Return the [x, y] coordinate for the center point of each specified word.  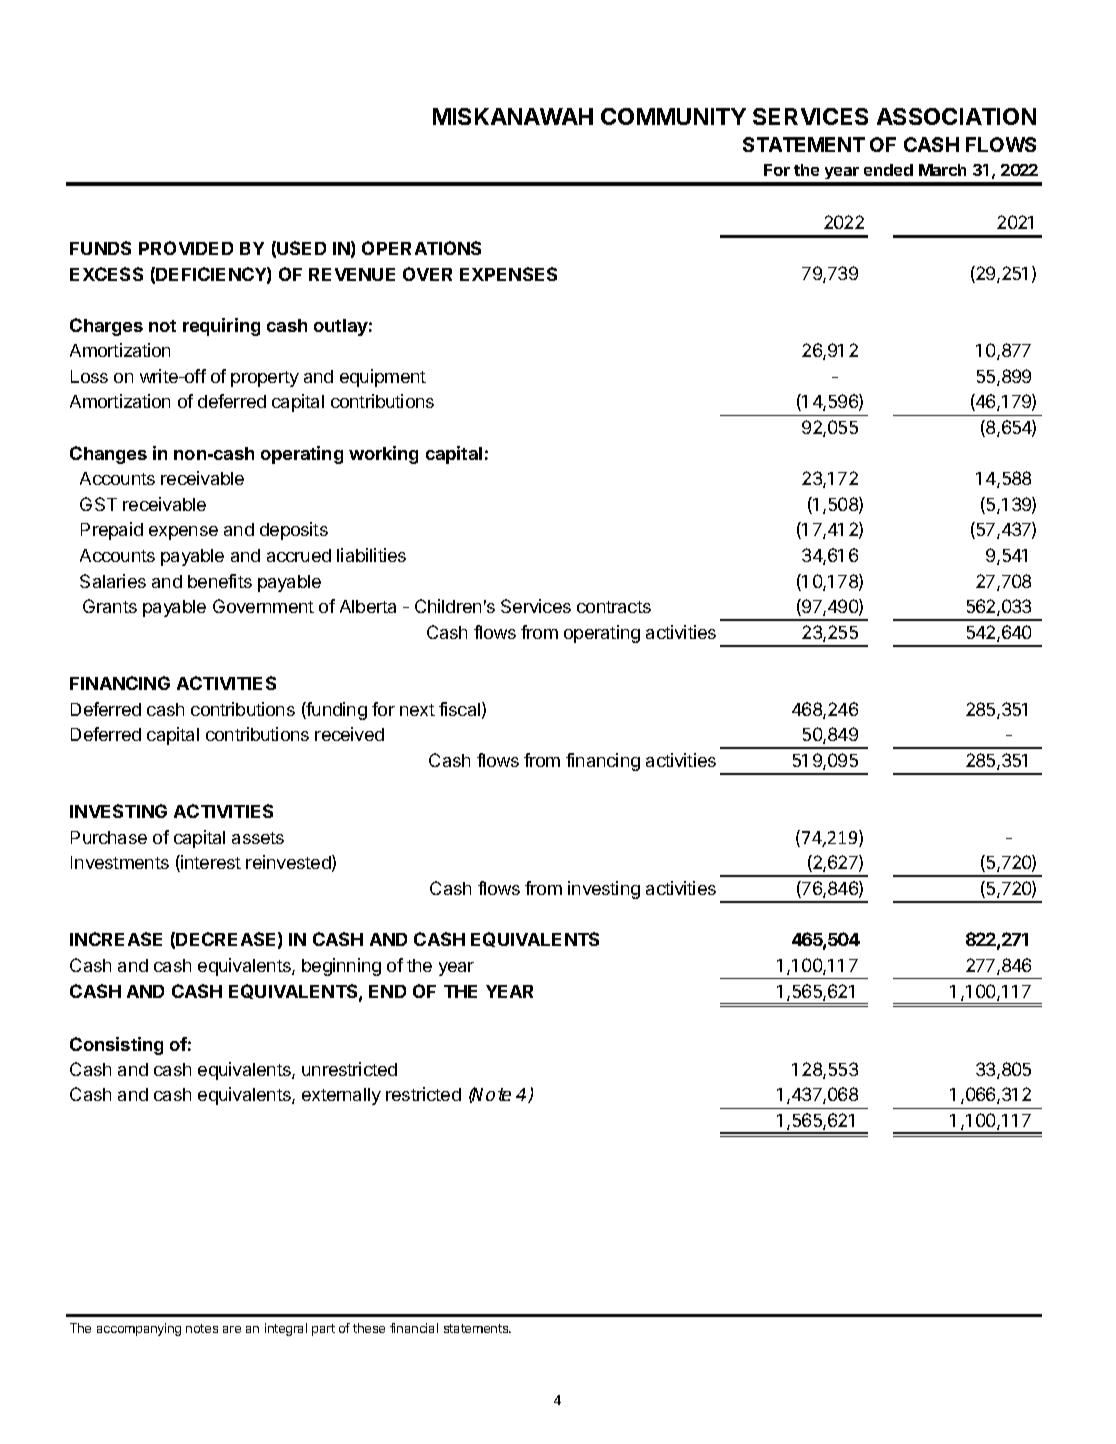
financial [414, 1328]
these [369, 1328]
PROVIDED [186, 248]
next [417, 710]
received [349, 734]
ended [888, 170]
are [232, 1329]
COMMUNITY [673, 116]
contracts [614, 607]
